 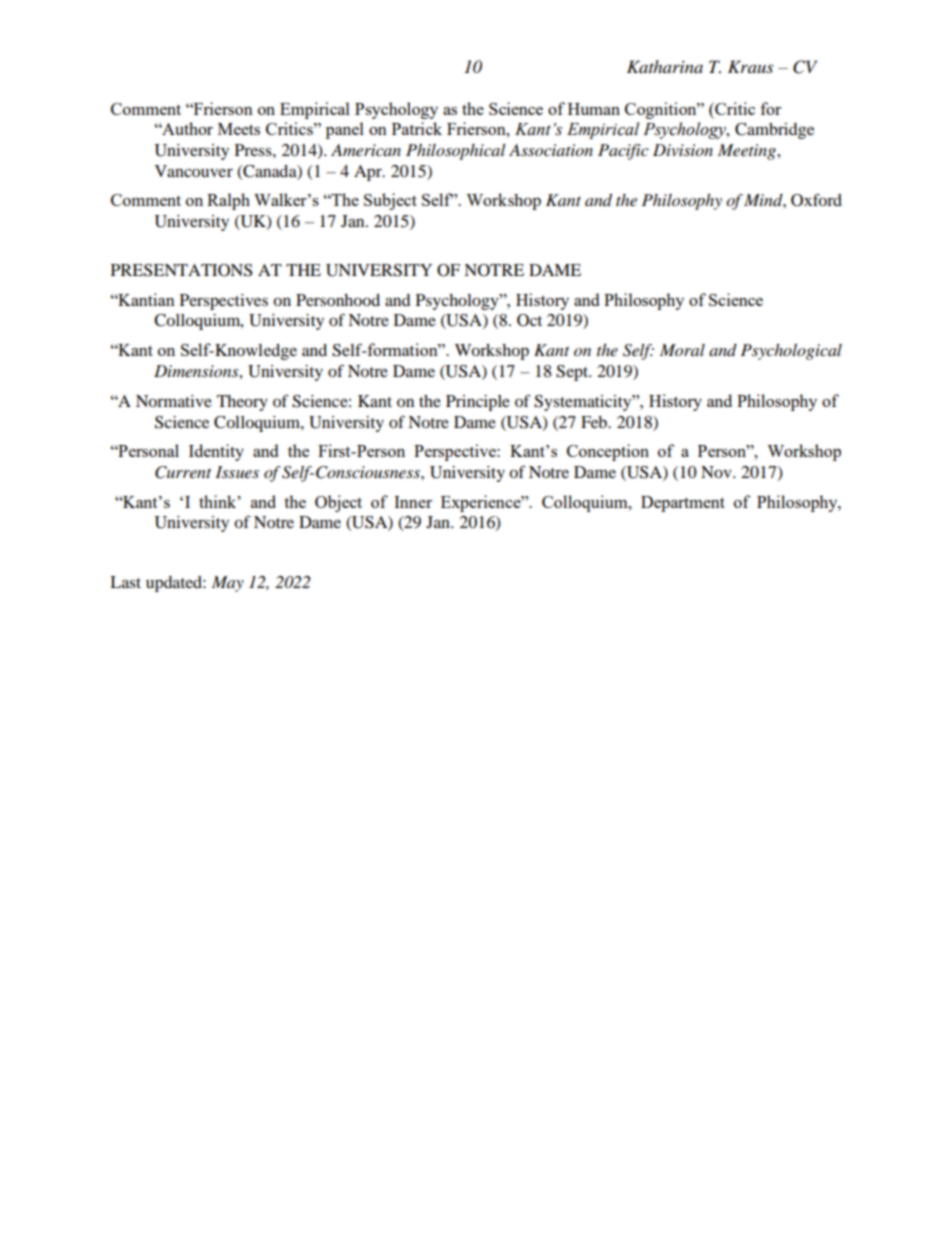 What do you see at coordinates (239, 129) in the screenshot?
I see `Meets` at bounding box center [239, 129].
